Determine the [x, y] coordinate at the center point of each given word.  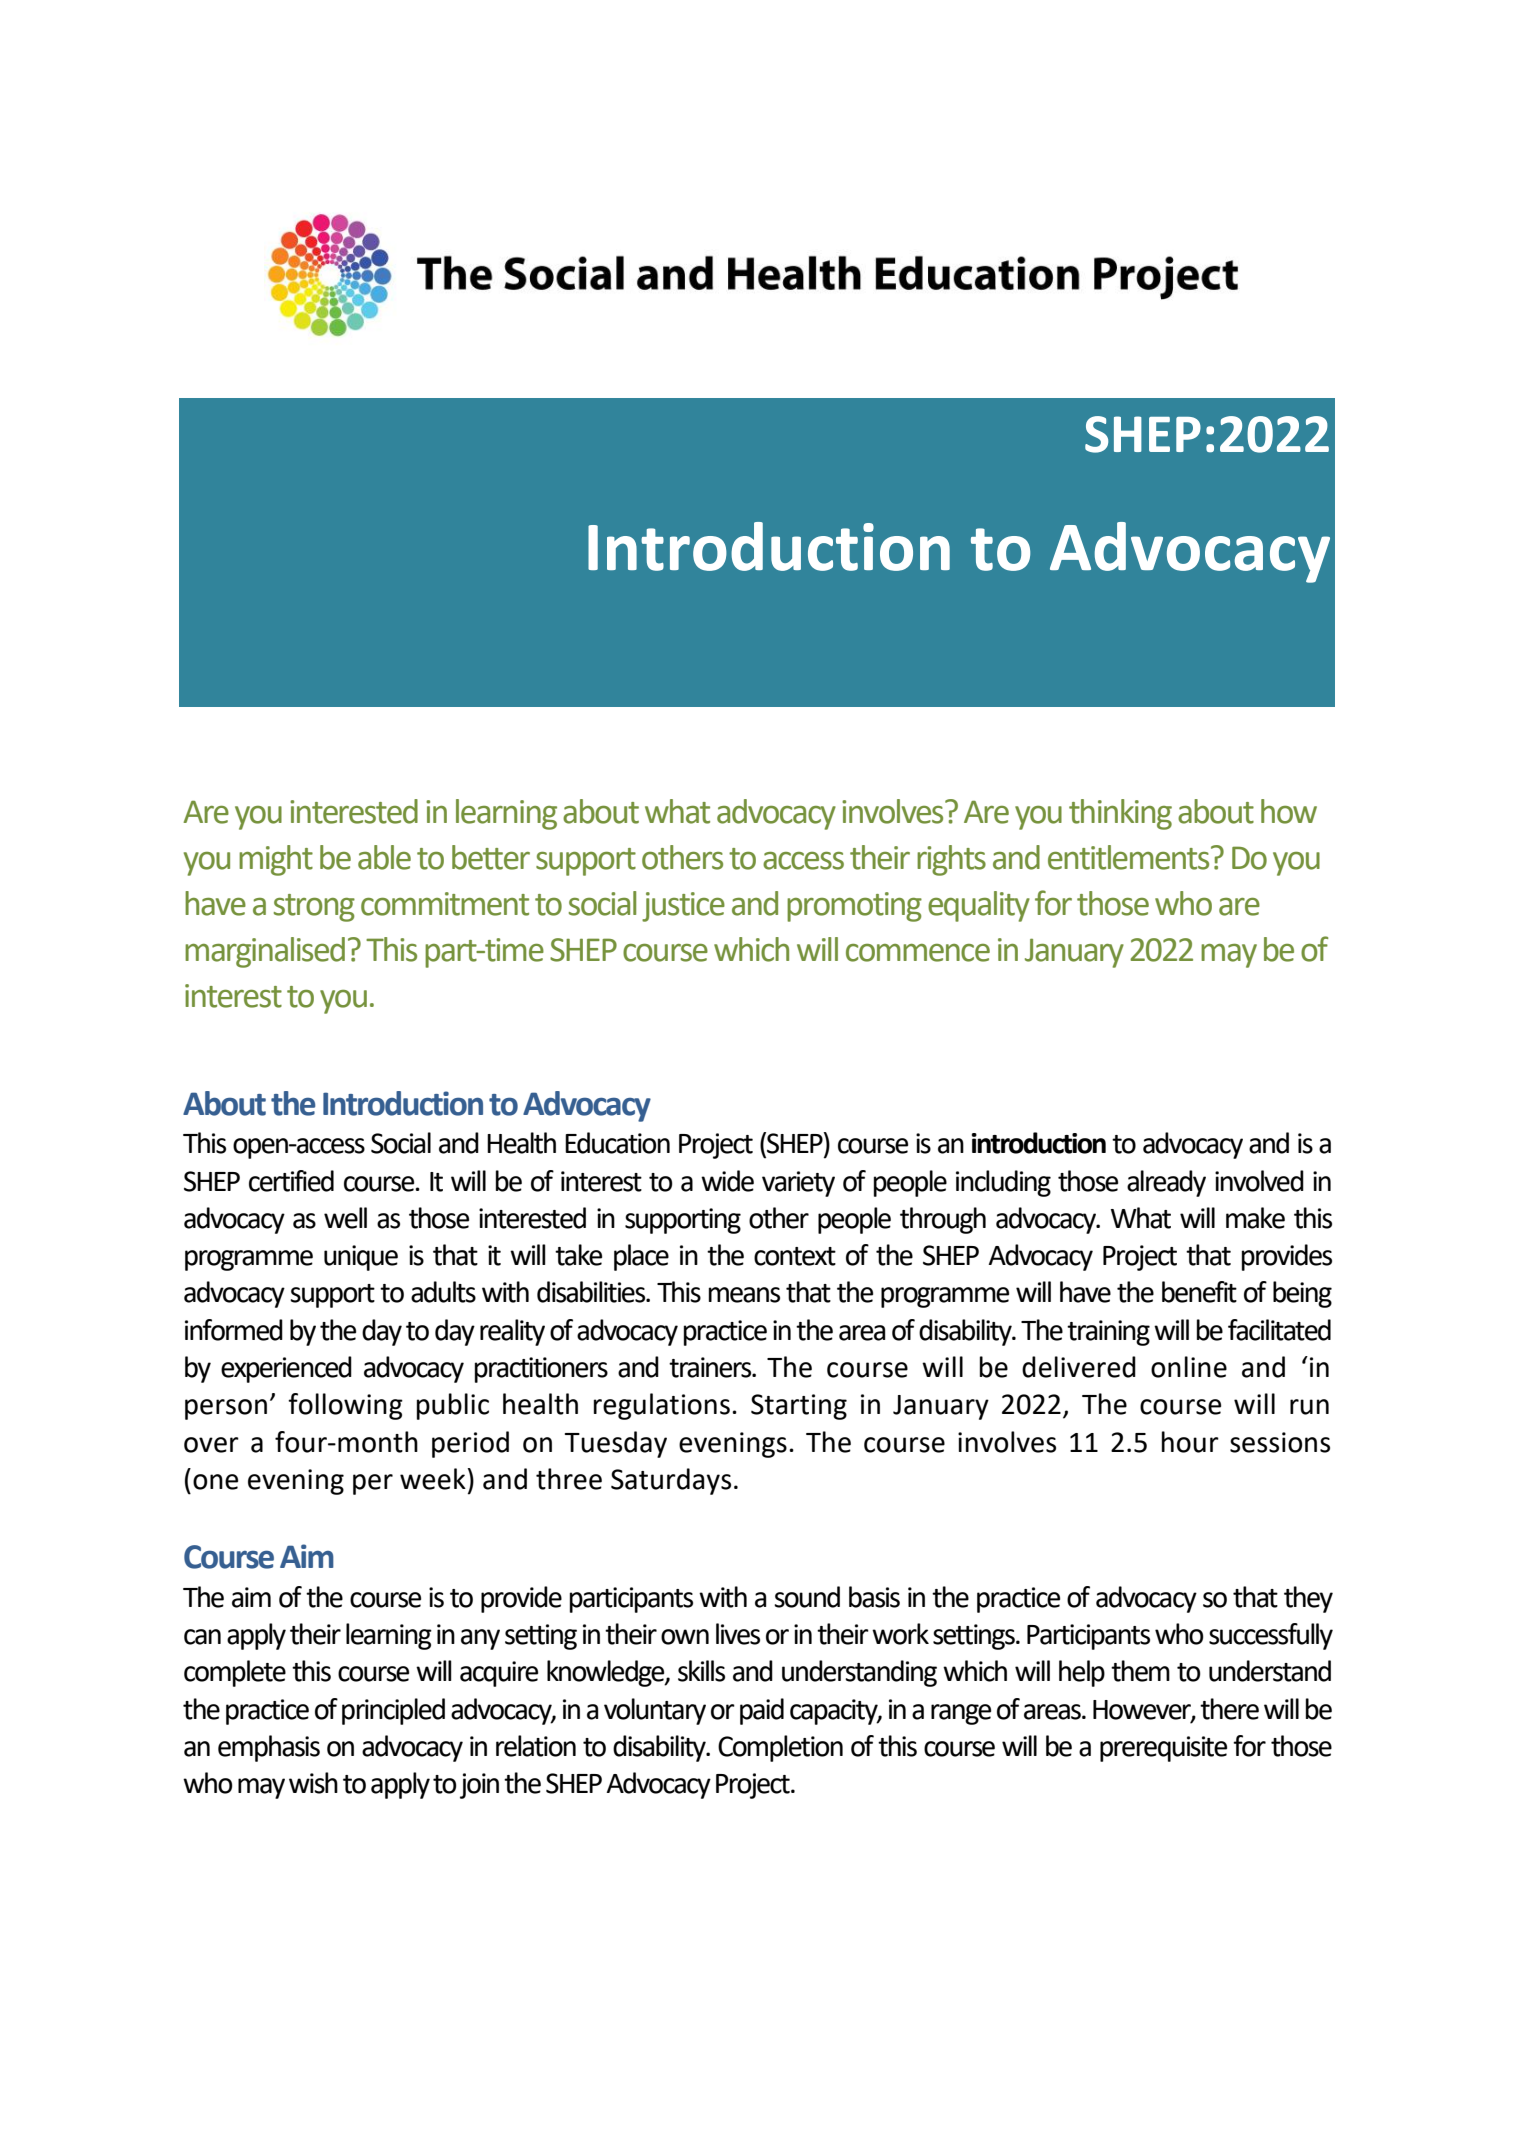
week [433, 1479]
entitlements [1130, 857]
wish [313, 1783]
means [744, 1295]
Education [617, 1143]
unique [361, 1258]
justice [683, 907]
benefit [1199, 1292]
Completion [780, 1748]
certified [291, 1181]
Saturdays [671, 1481]
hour [1190, 1442]
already [1166, 1183]
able [384, 857]
